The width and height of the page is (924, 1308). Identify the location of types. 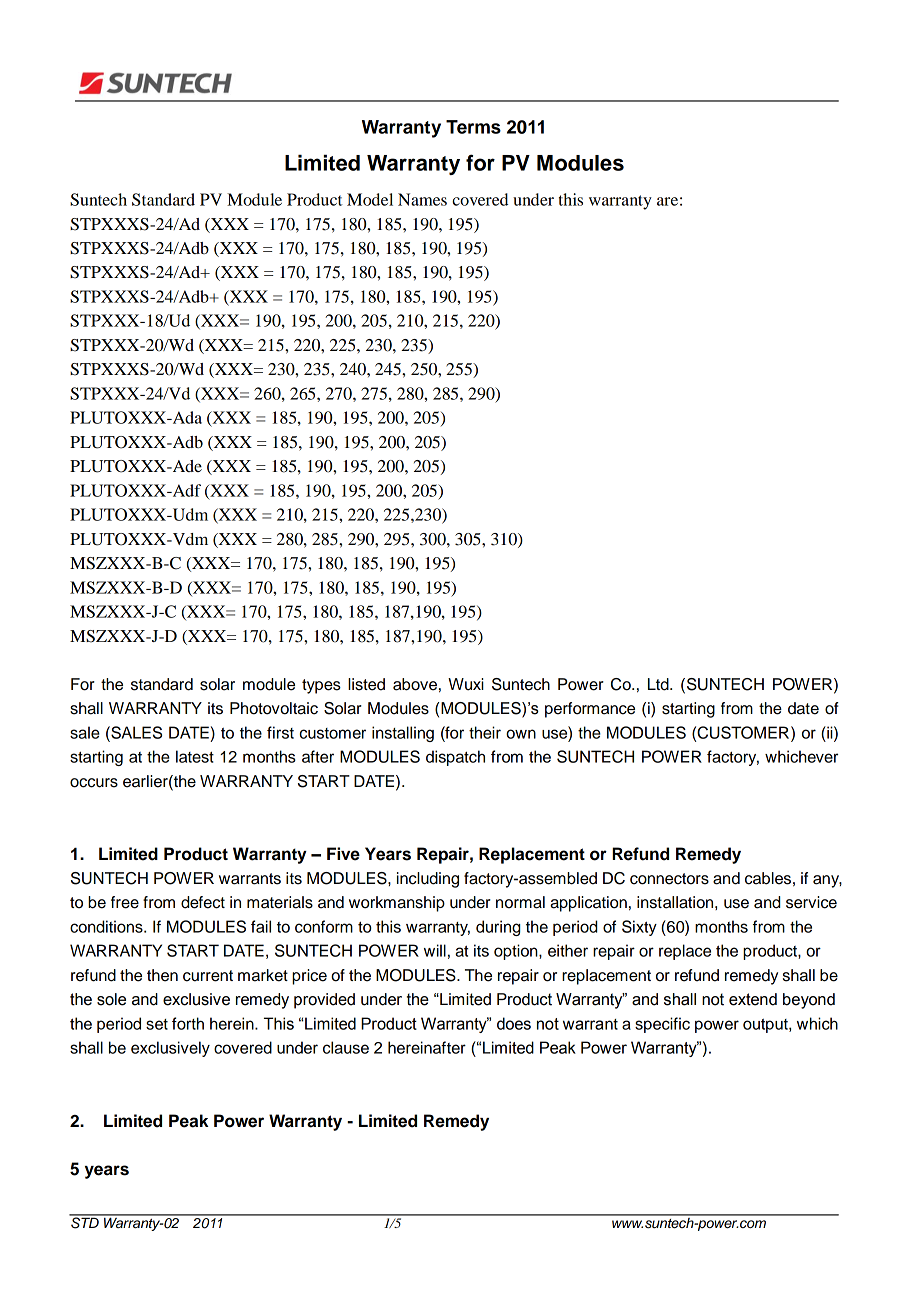
(321, 686).
